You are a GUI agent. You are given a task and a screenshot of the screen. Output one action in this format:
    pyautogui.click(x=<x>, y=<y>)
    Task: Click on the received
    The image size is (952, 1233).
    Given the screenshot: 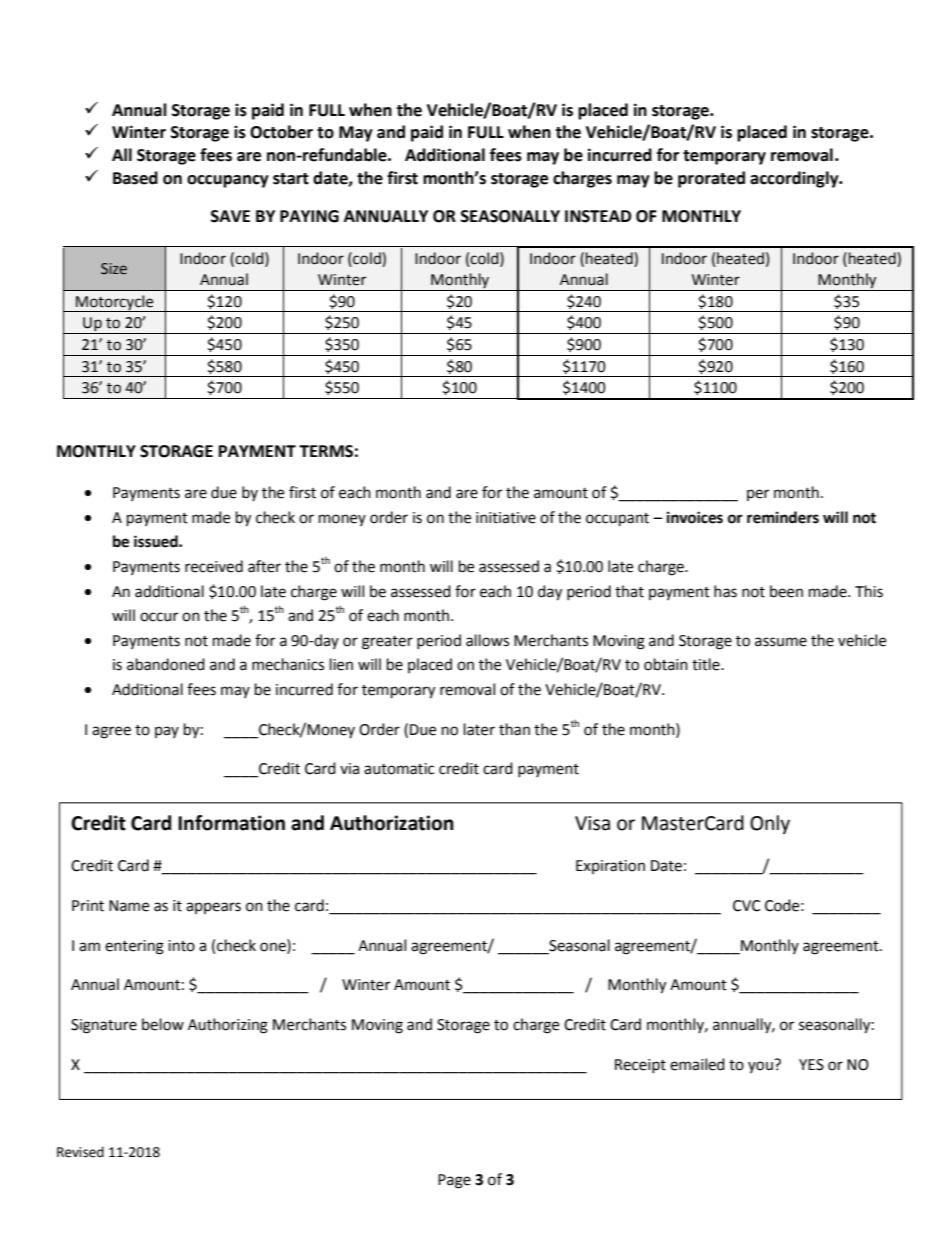 What is the action you would take?
    pyautogui.click(x=214, y=566)
